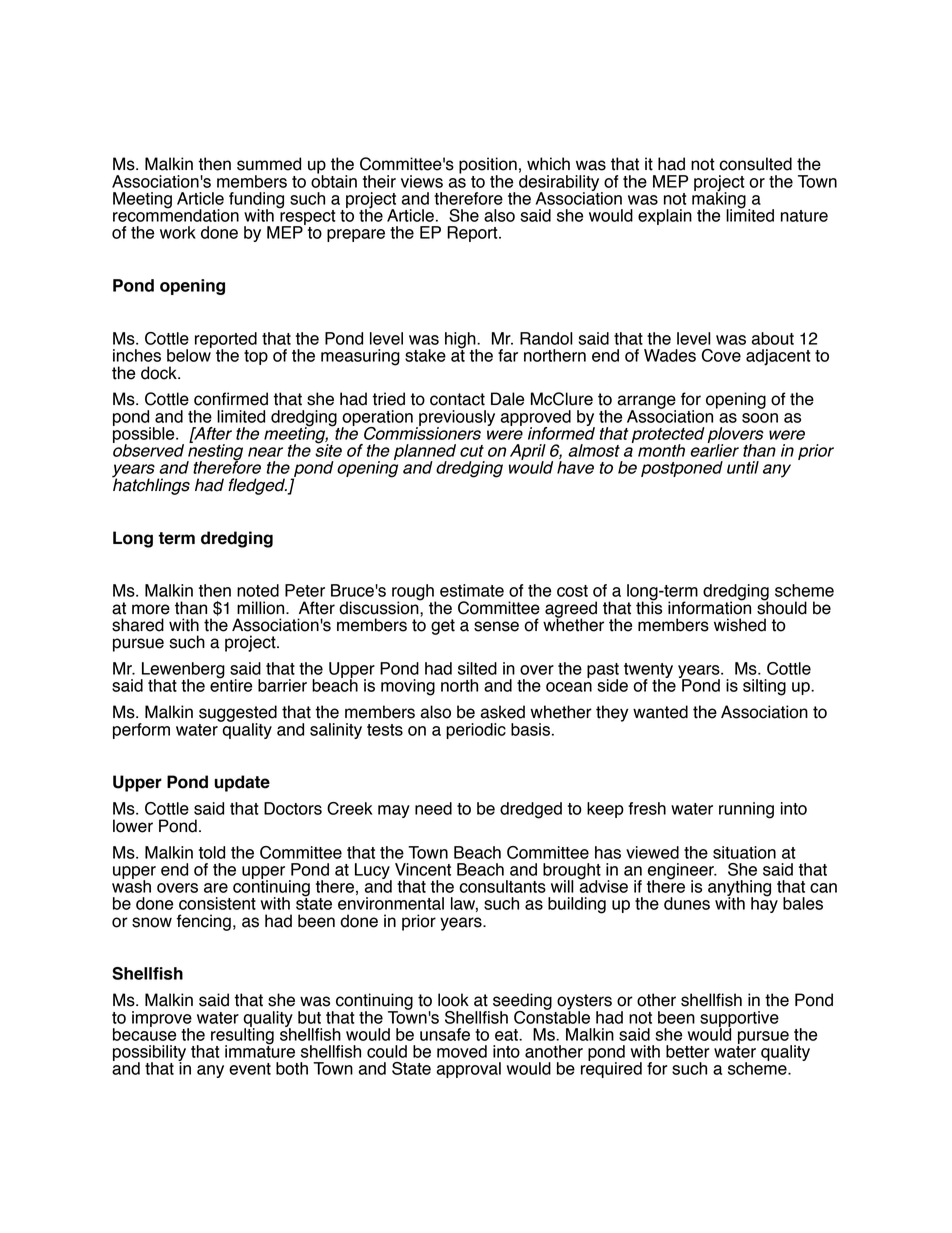 This screenshot has height=1233, width=952. I want to click on running, so click(746, 810).
